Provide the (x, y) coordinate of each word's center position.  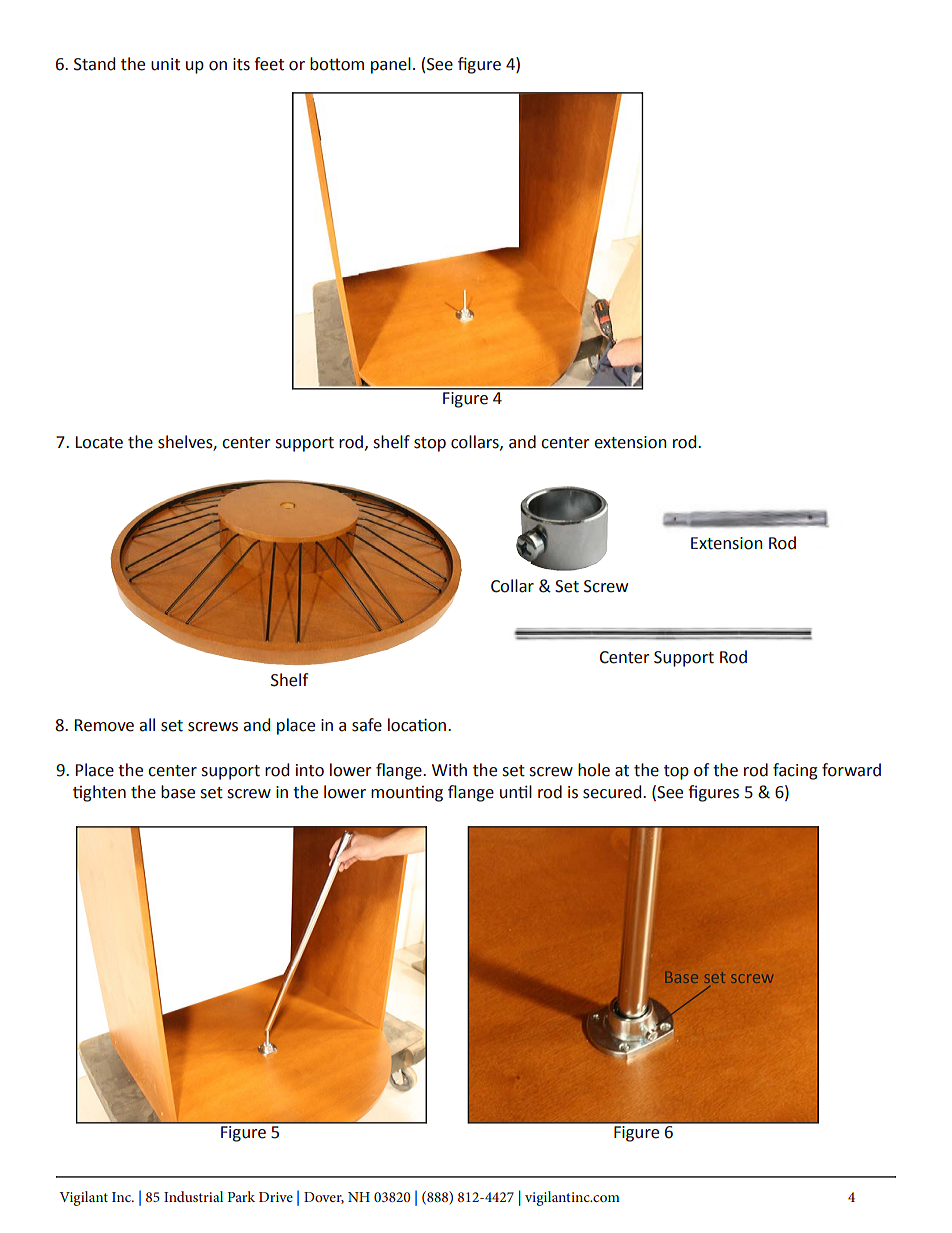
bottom (337, 64)
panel (391, 65)
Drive (276, 1197)
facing (795, 771)
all (147, 725)
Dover (324, 1198)
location (418, 725)
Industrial (193, 1196)
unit (165, 64)
